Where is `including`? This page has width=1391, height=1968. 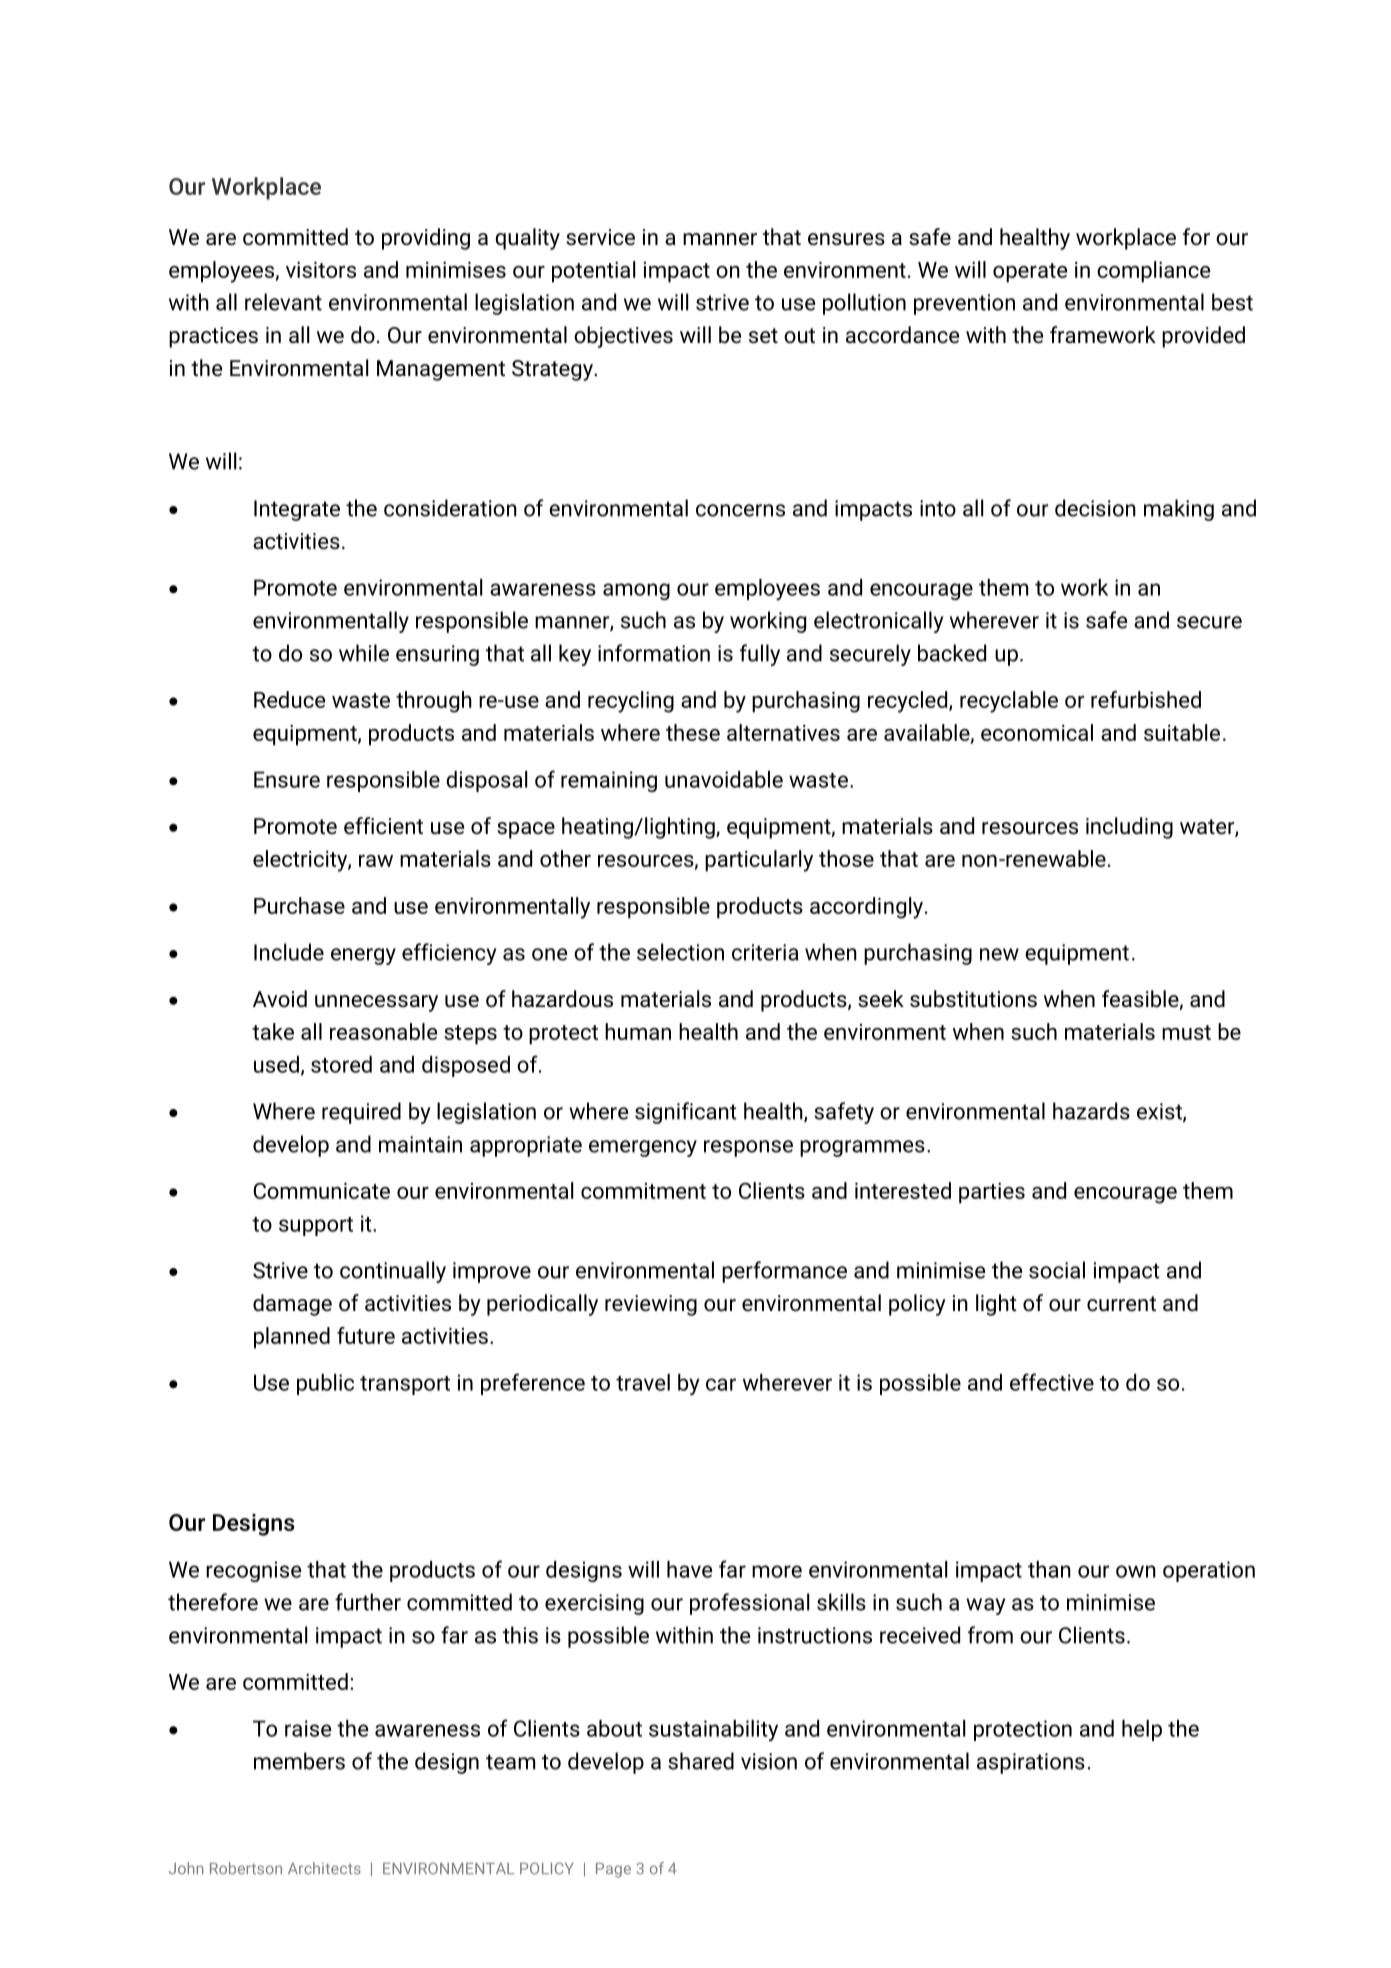 including is located at coordinates (1129, 828).
